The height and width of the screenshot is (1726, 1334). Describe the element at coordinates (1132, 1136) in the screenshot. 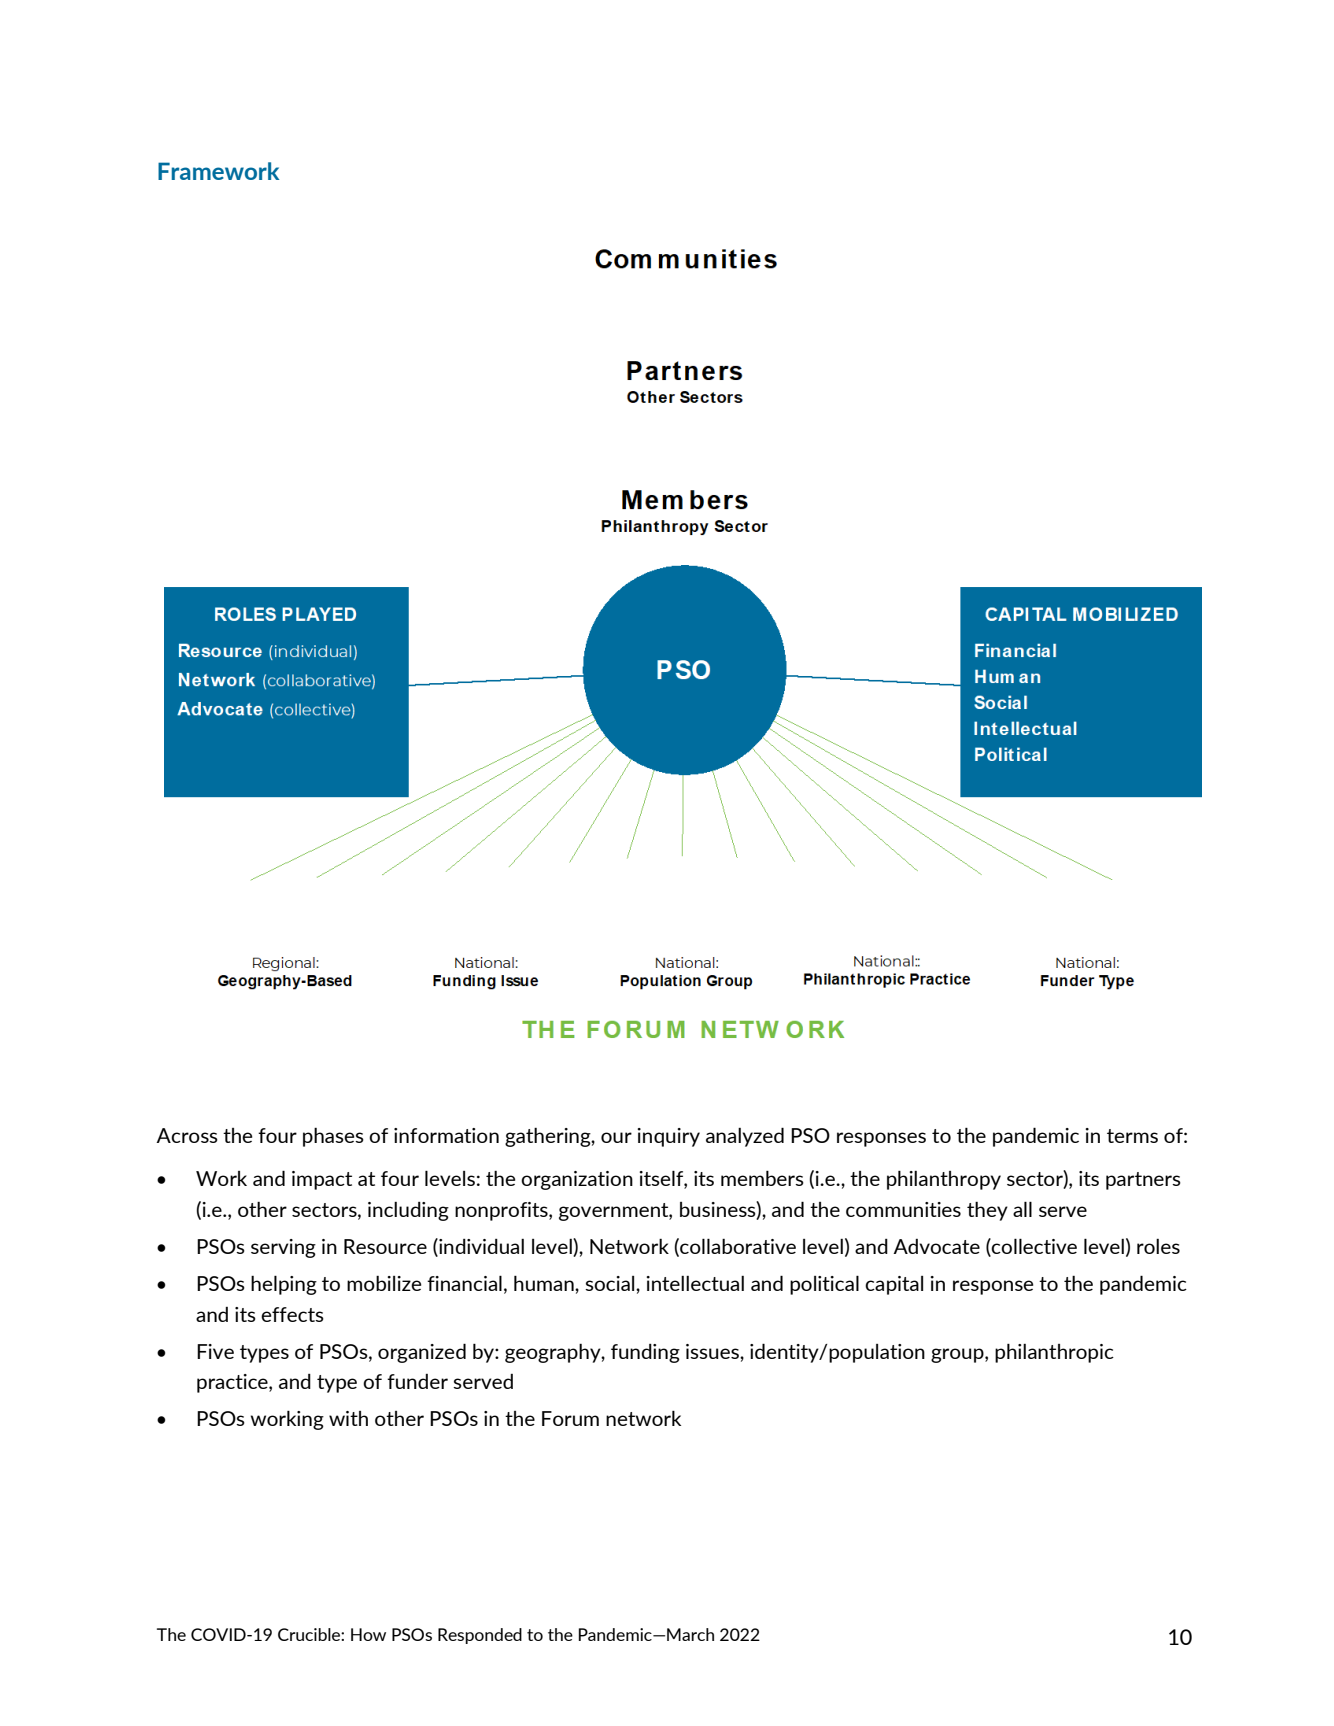

I see `terms` at that location.
